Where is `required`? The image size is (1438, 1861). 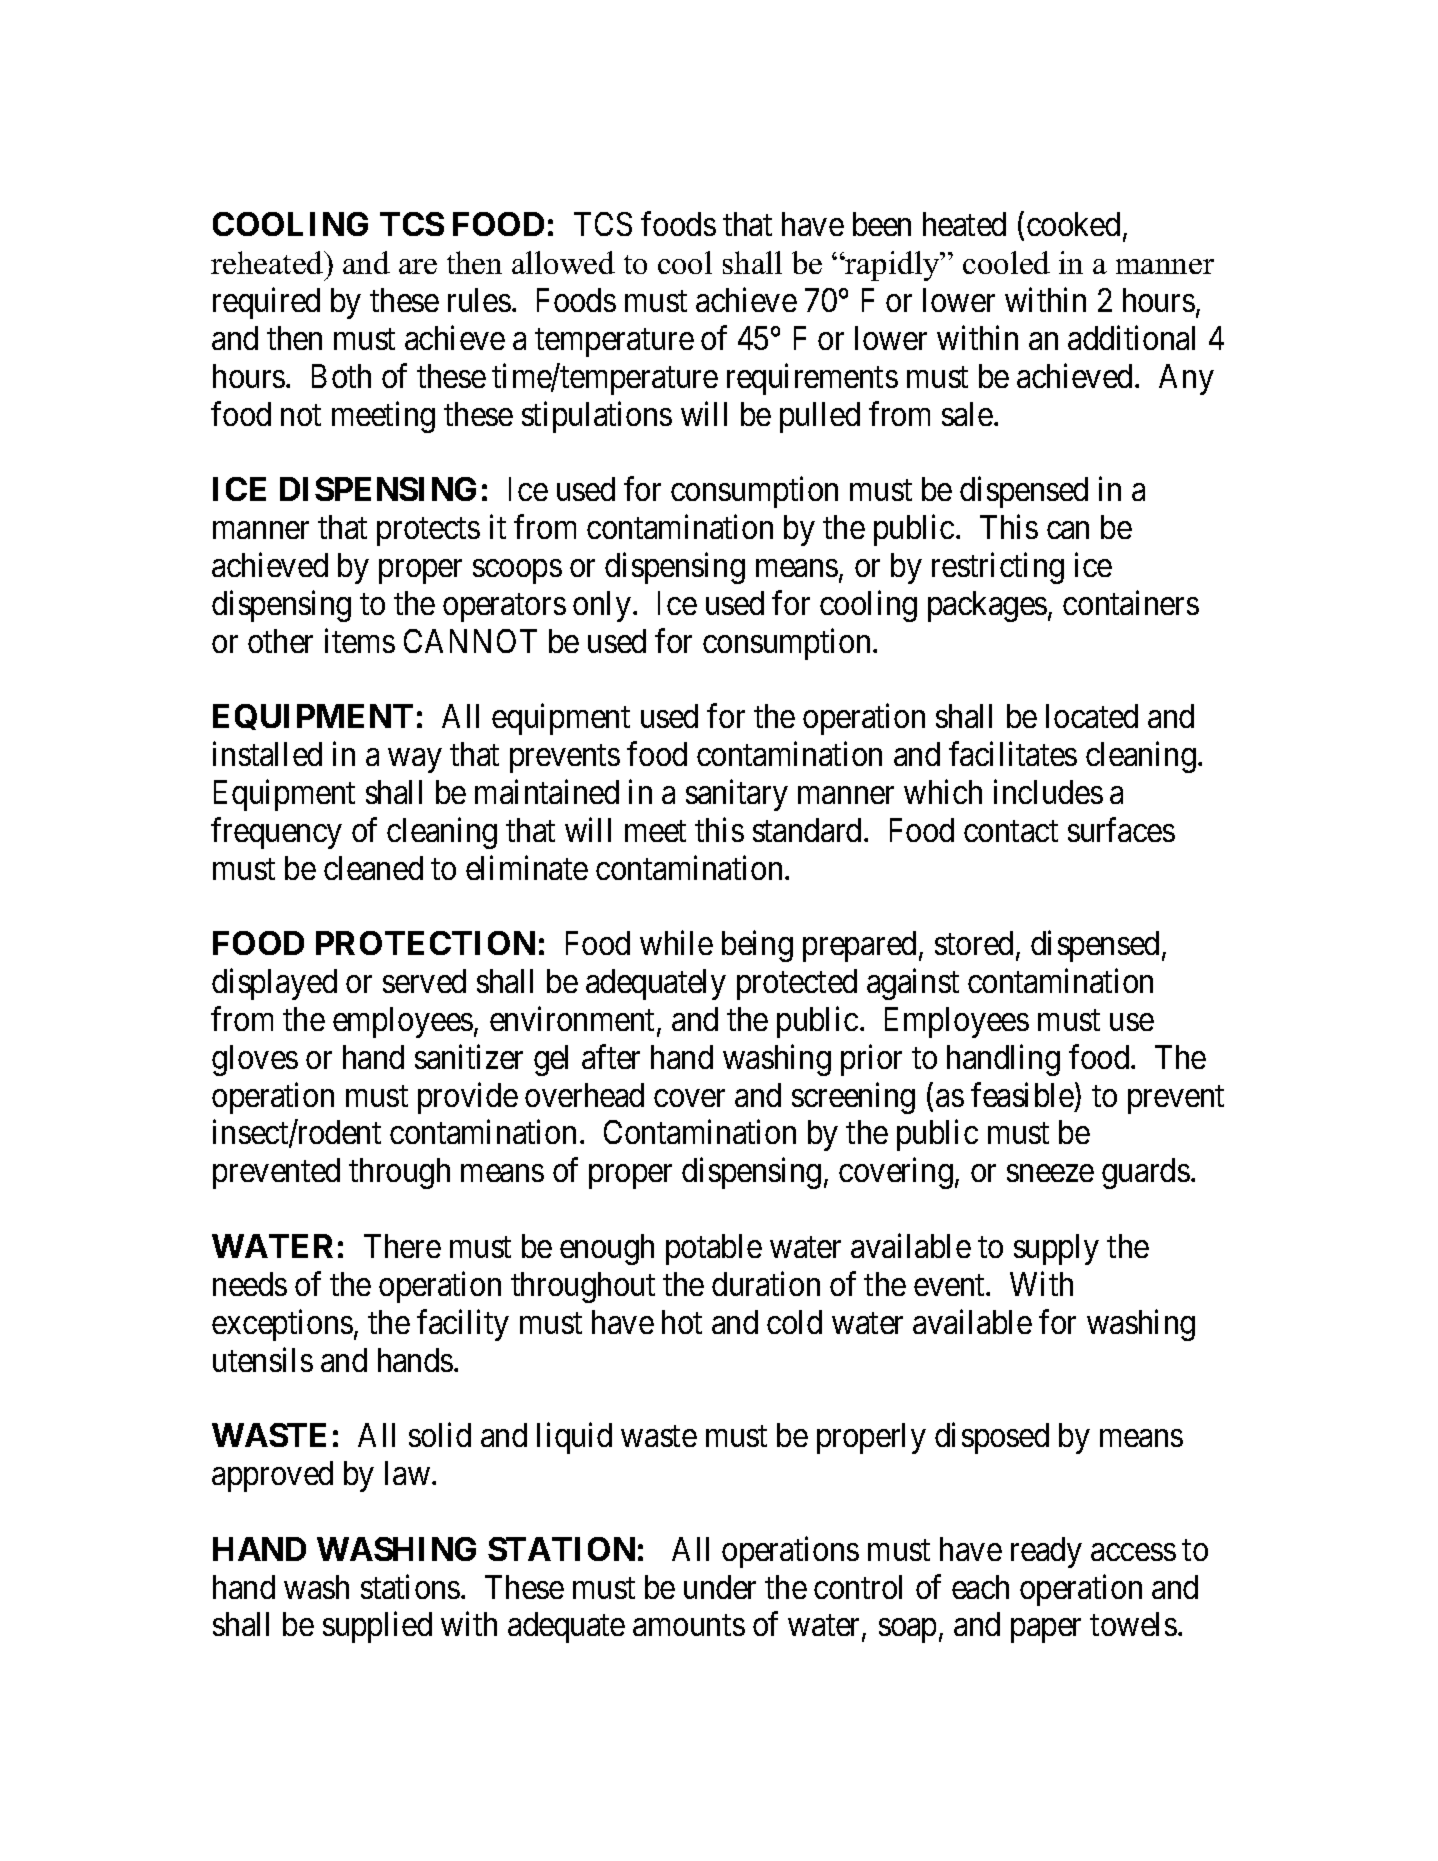
required is located at coordinates (266, 303).
